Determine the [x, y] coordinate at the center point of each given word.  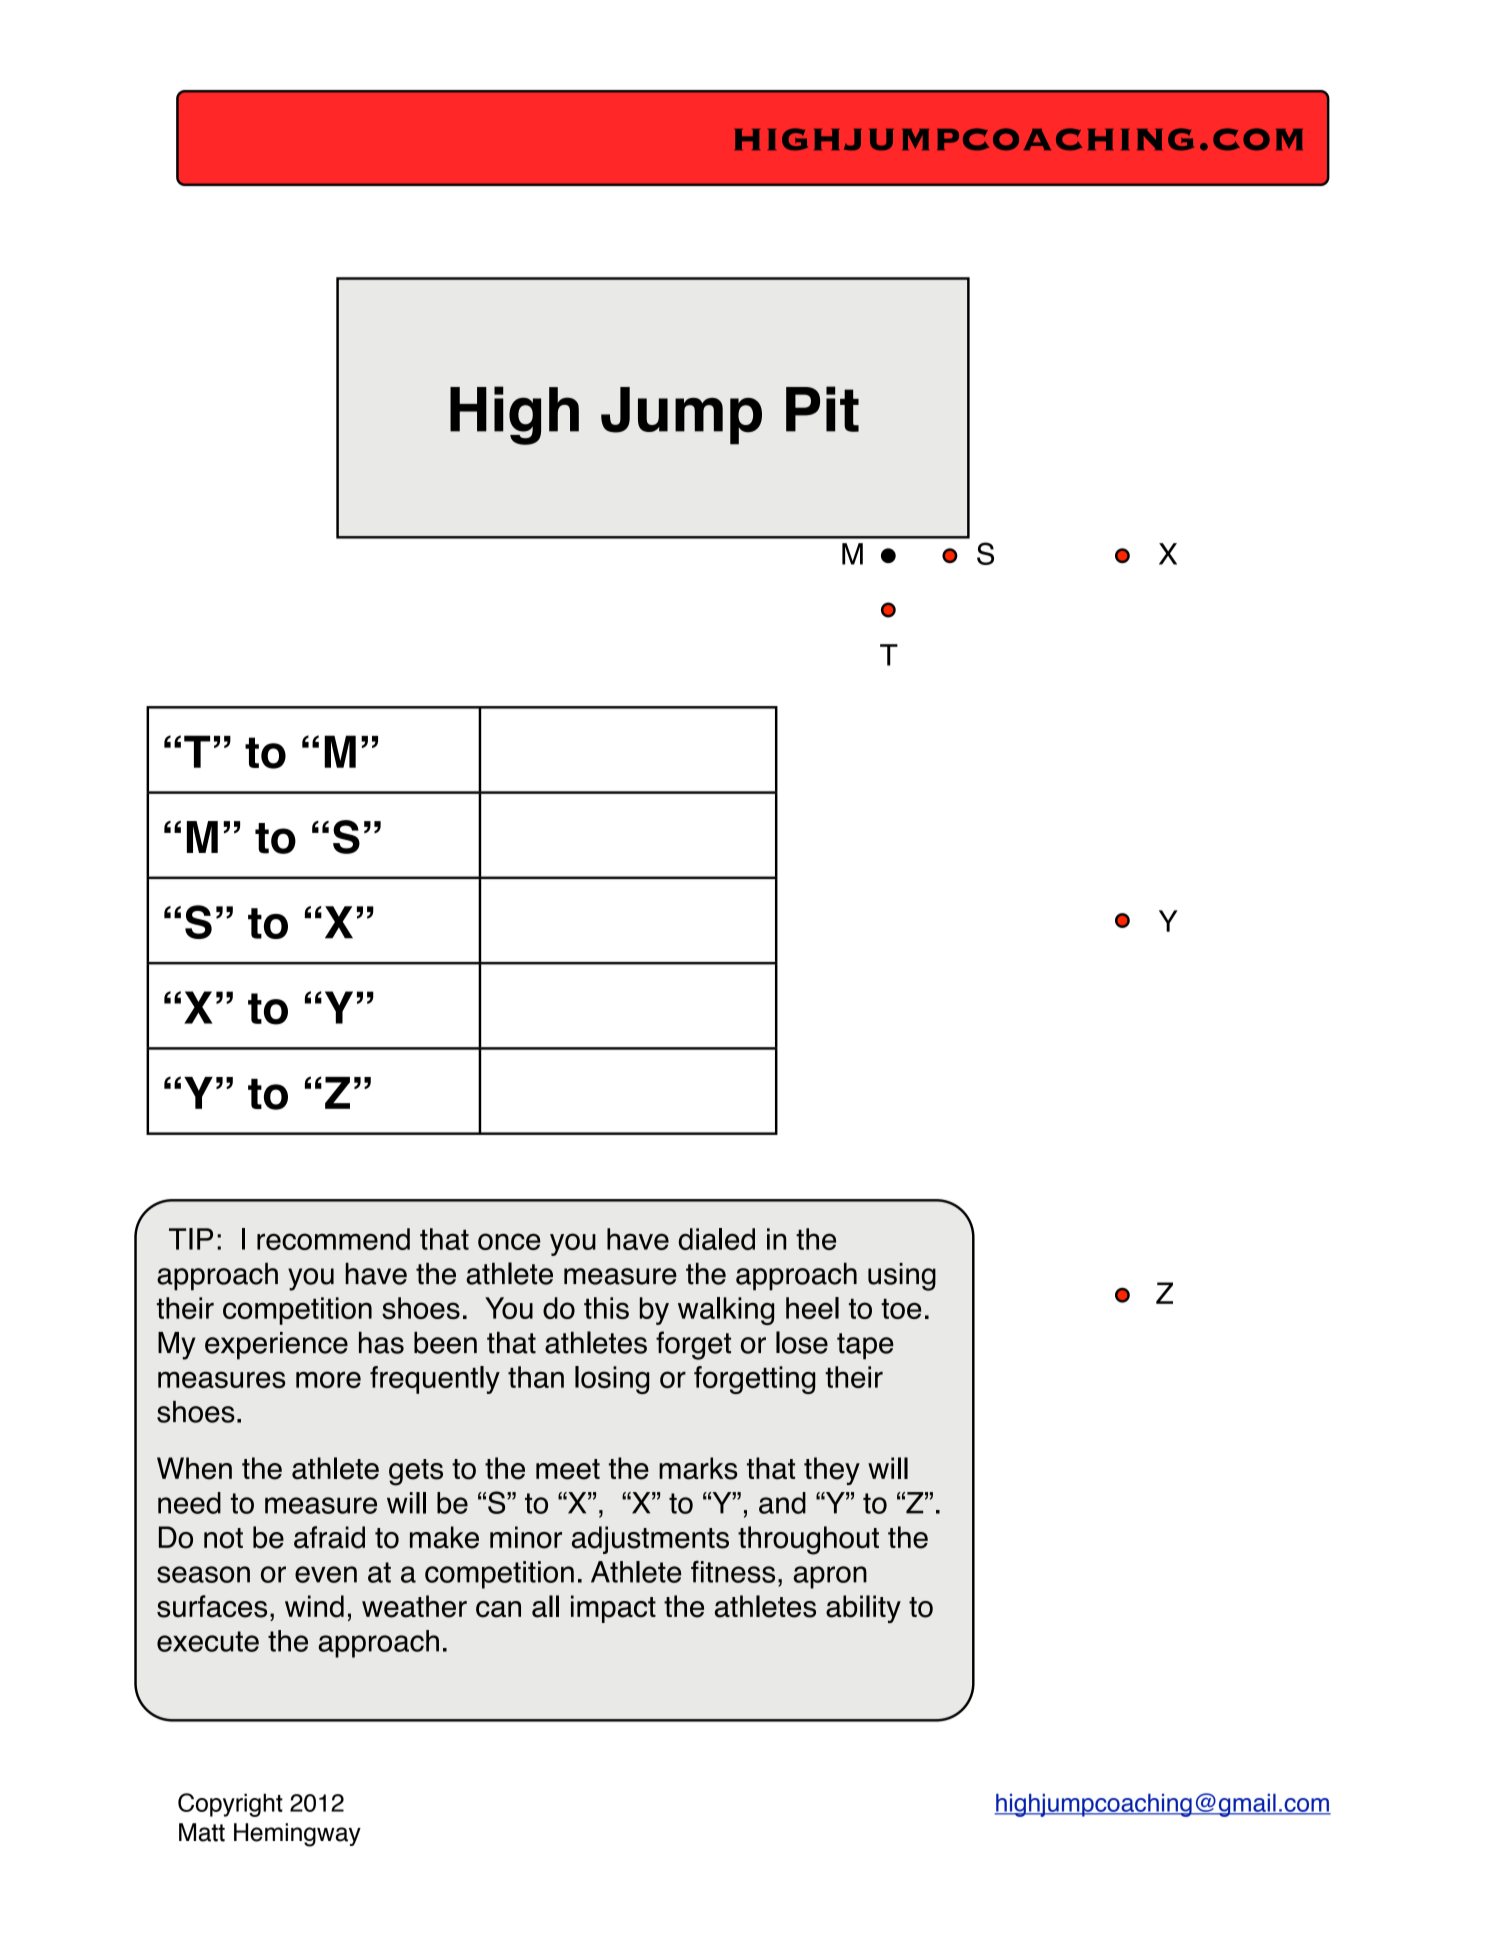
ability [863, 1609]
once [509, 1241]
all [545, 1606]
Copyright [230, 1805]
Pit [822, 409]
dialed [716, 1239]
